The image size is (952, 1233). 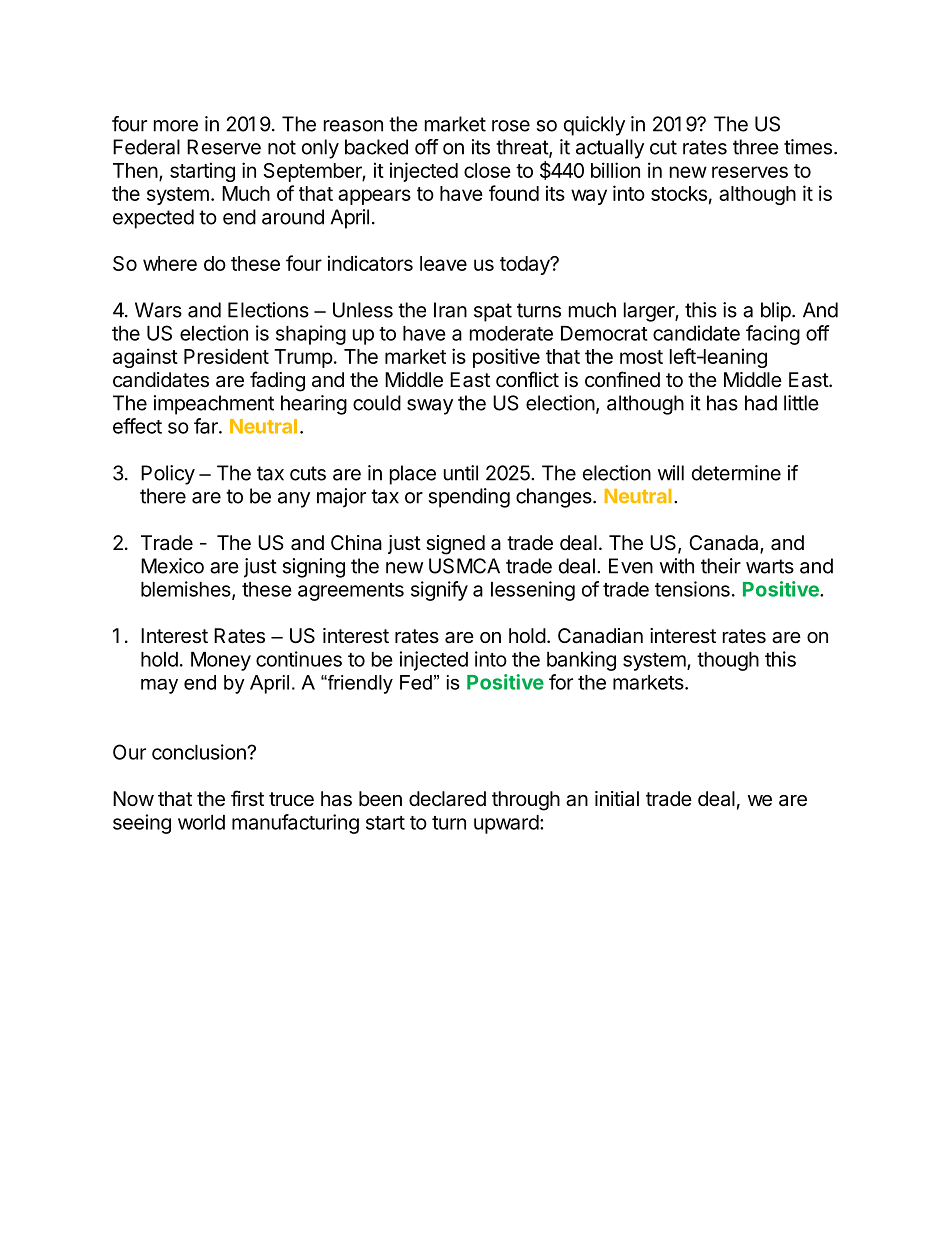 What do you see at coordinates (443, 263) in the image?
I see `leave` at bounding box center [443, 263].
